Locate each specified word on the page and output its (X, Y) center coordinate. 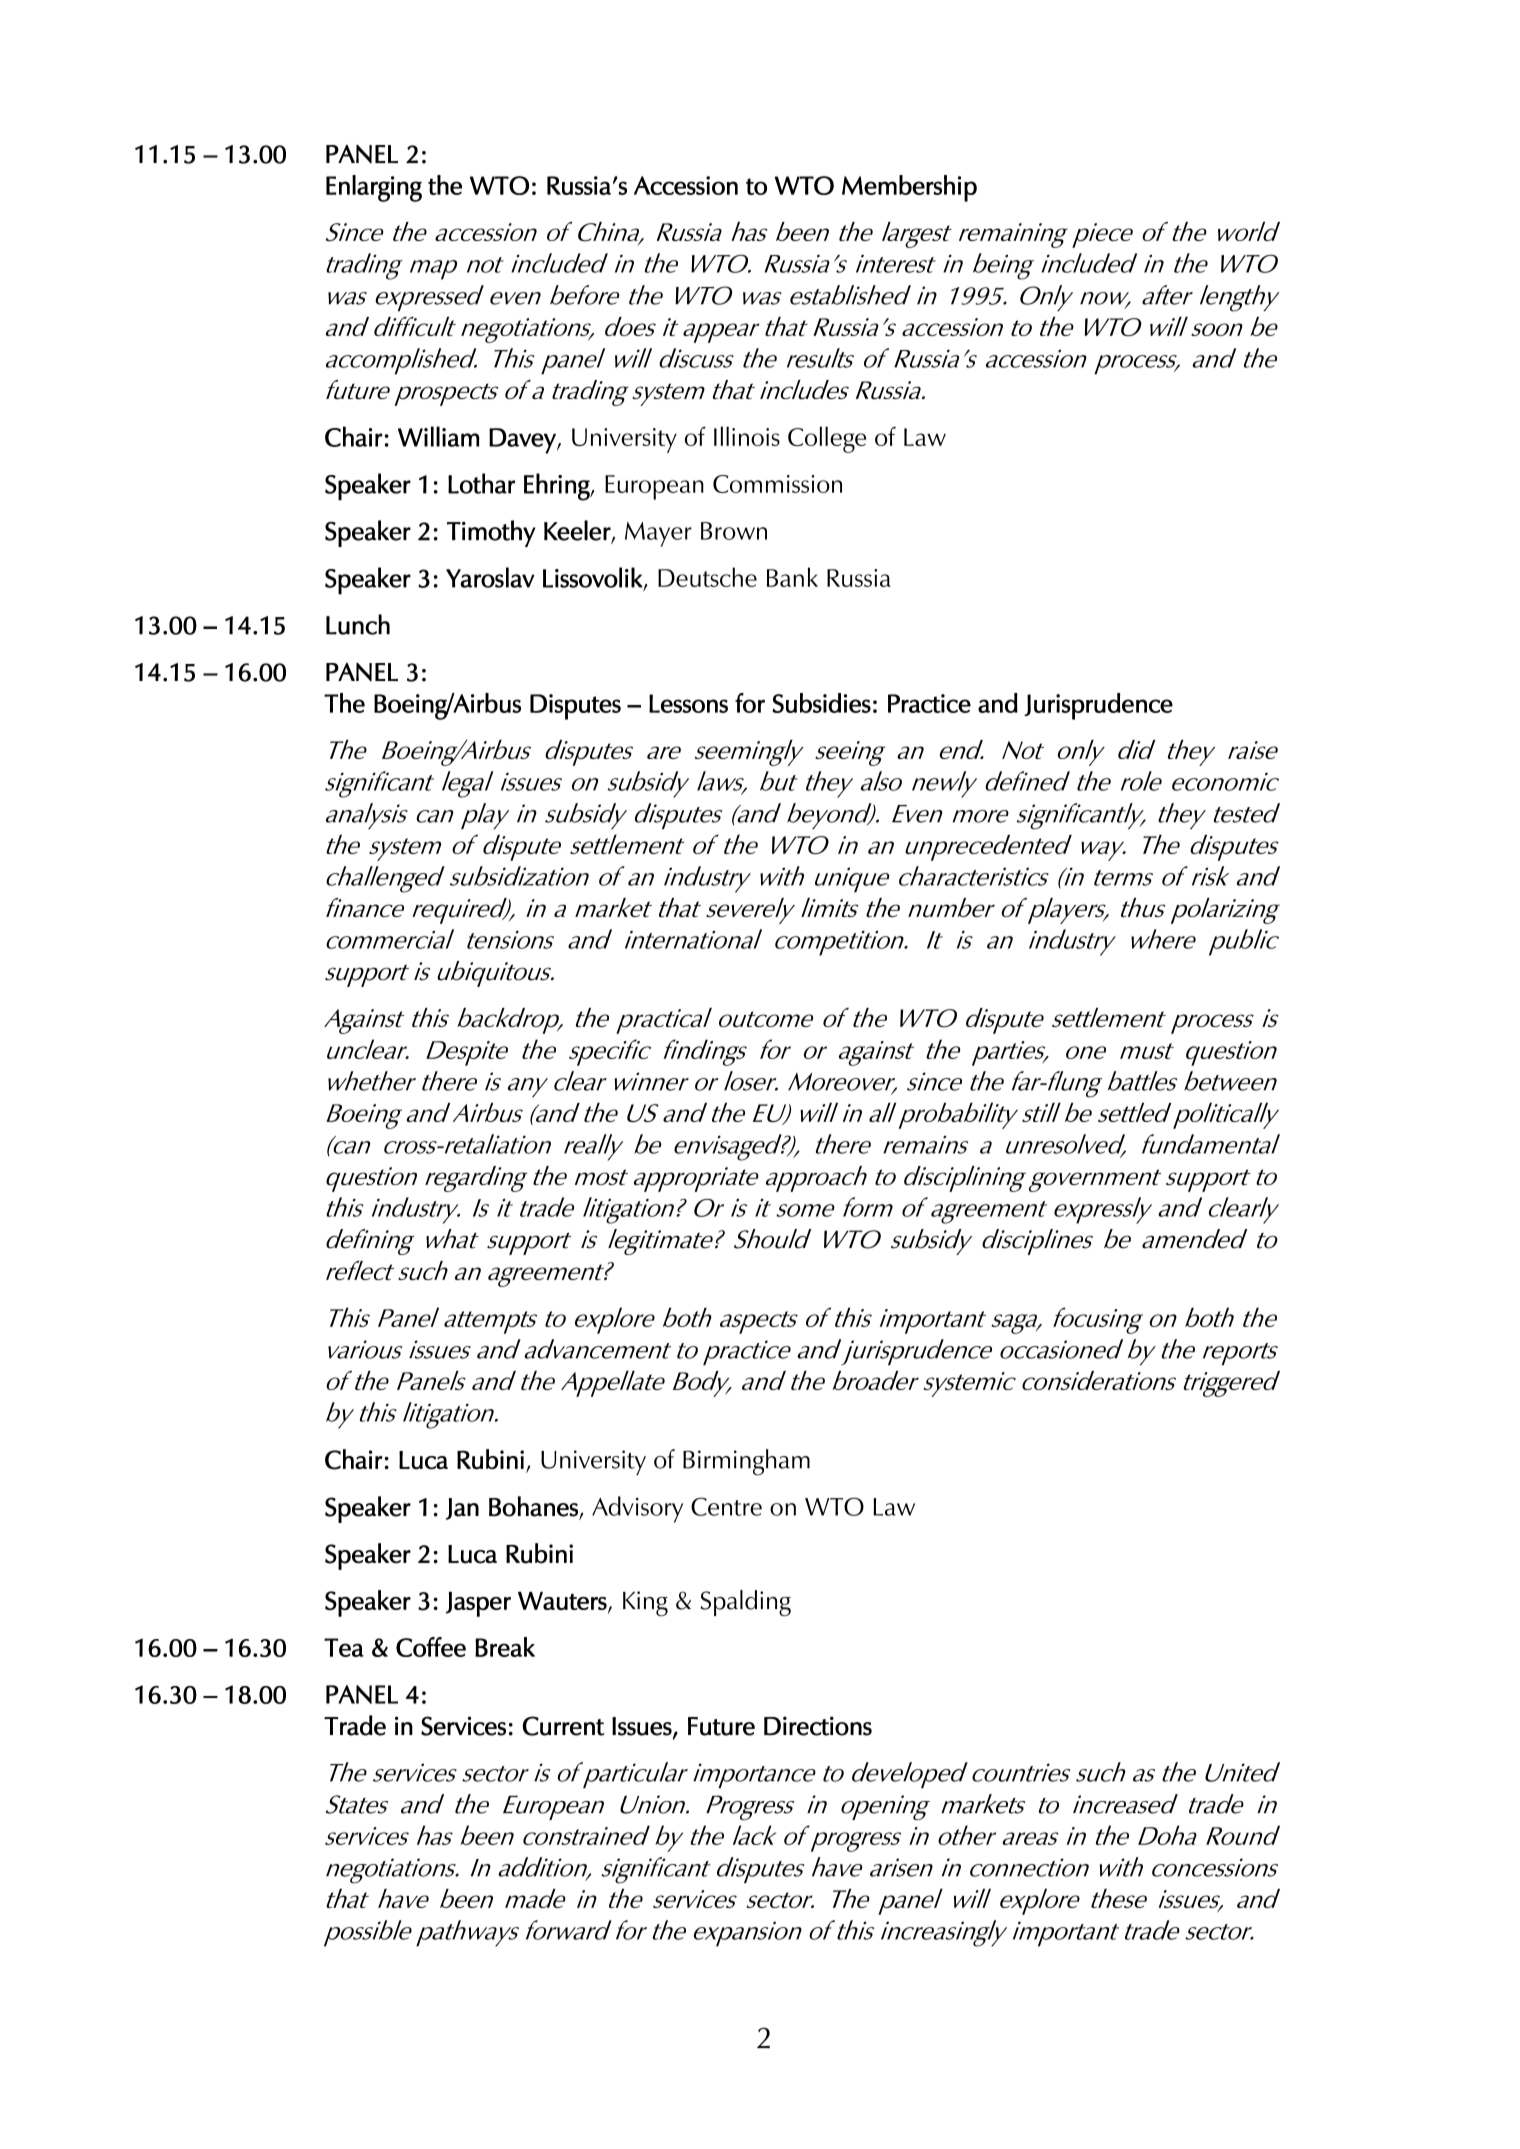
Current (563, 1726)
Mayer (658, 534)
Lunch (358, 624)
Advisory (637, 1509)
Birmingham (746, 1462)
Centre (726, 1506)
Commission (777, 484)
